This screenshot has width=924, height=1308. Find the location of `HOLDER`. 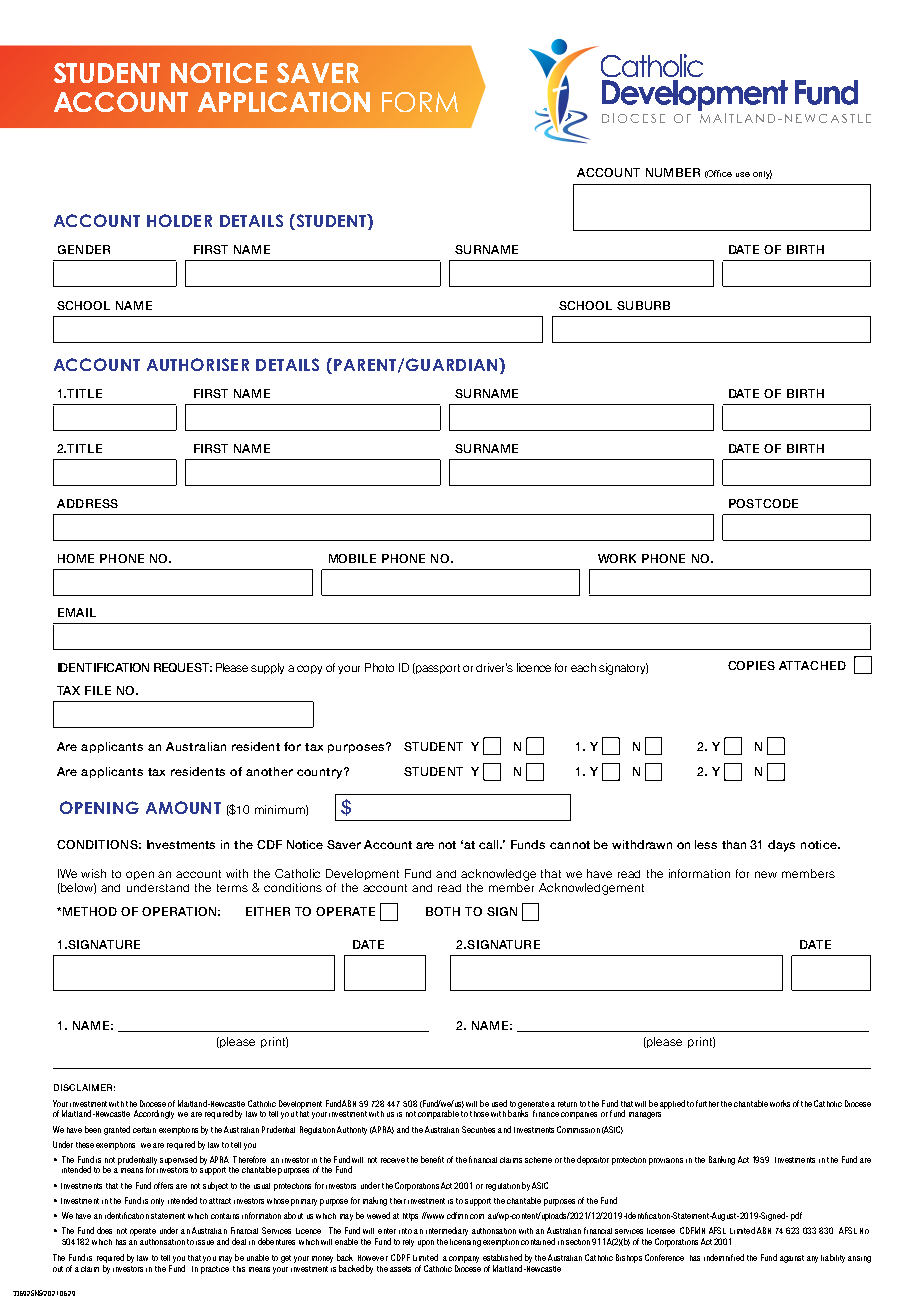

HOLDER is located at coordinates (179, 220).
